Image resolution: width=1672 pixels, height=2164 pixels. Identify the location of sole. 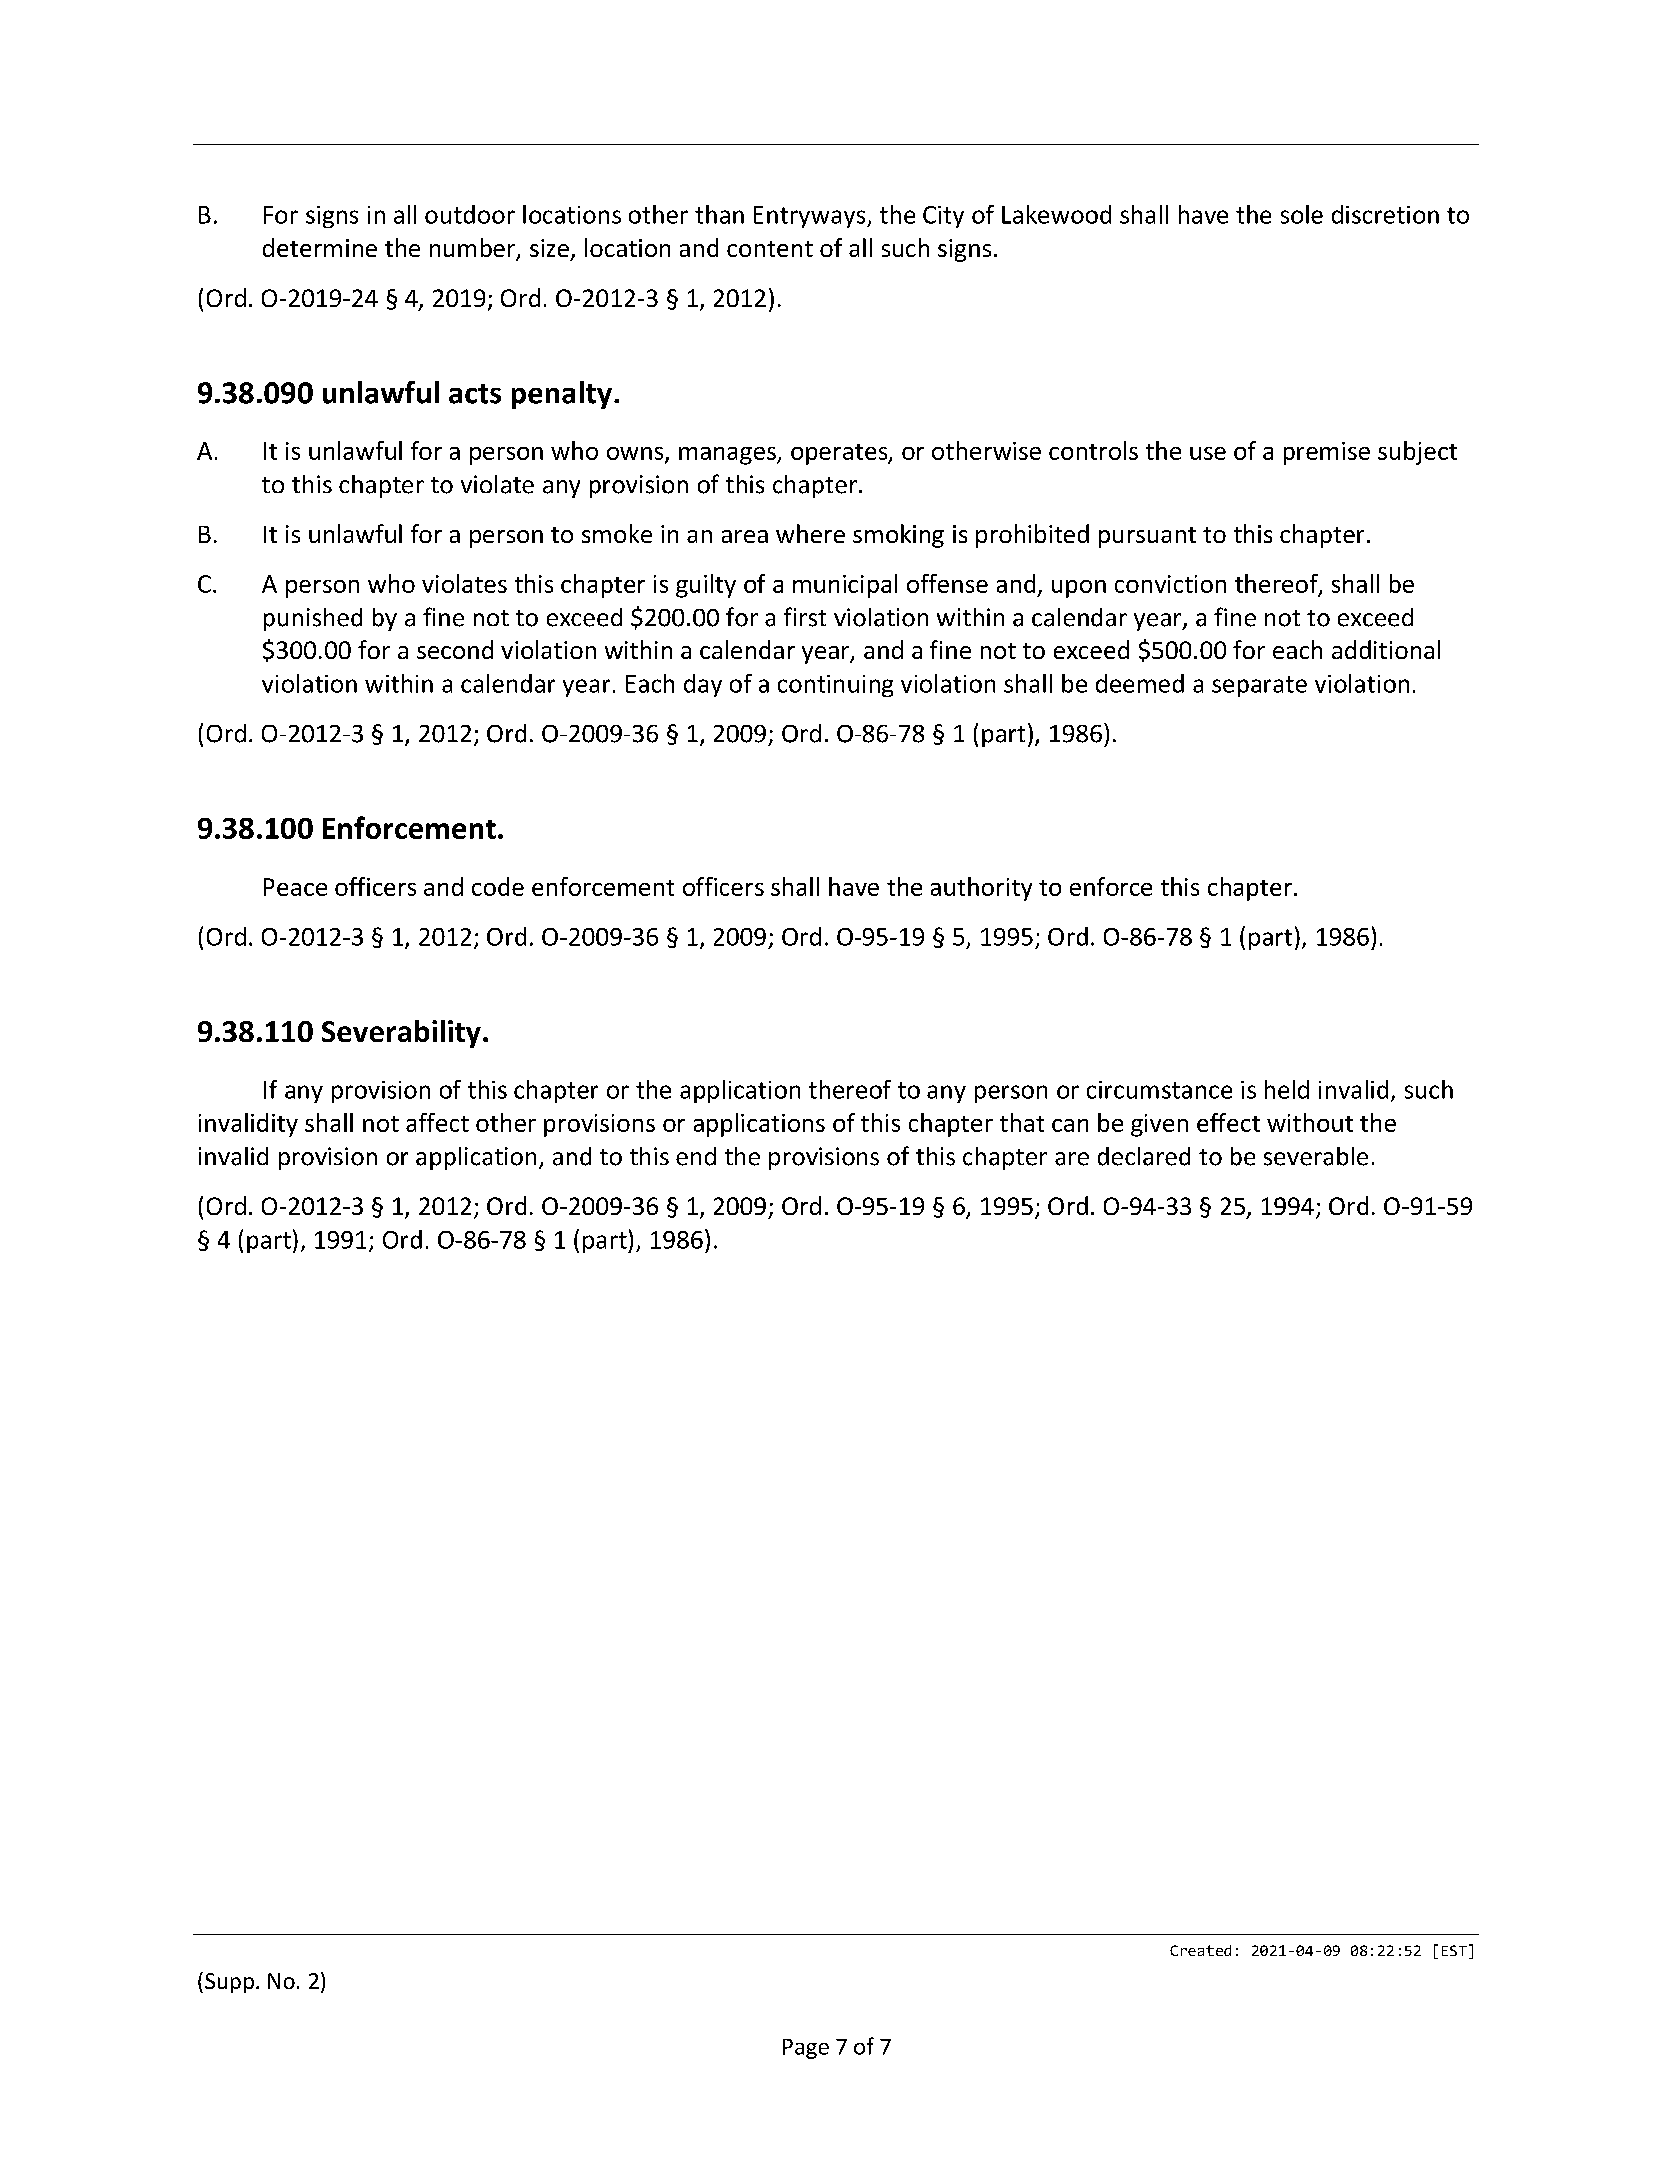
(1302, 214).
